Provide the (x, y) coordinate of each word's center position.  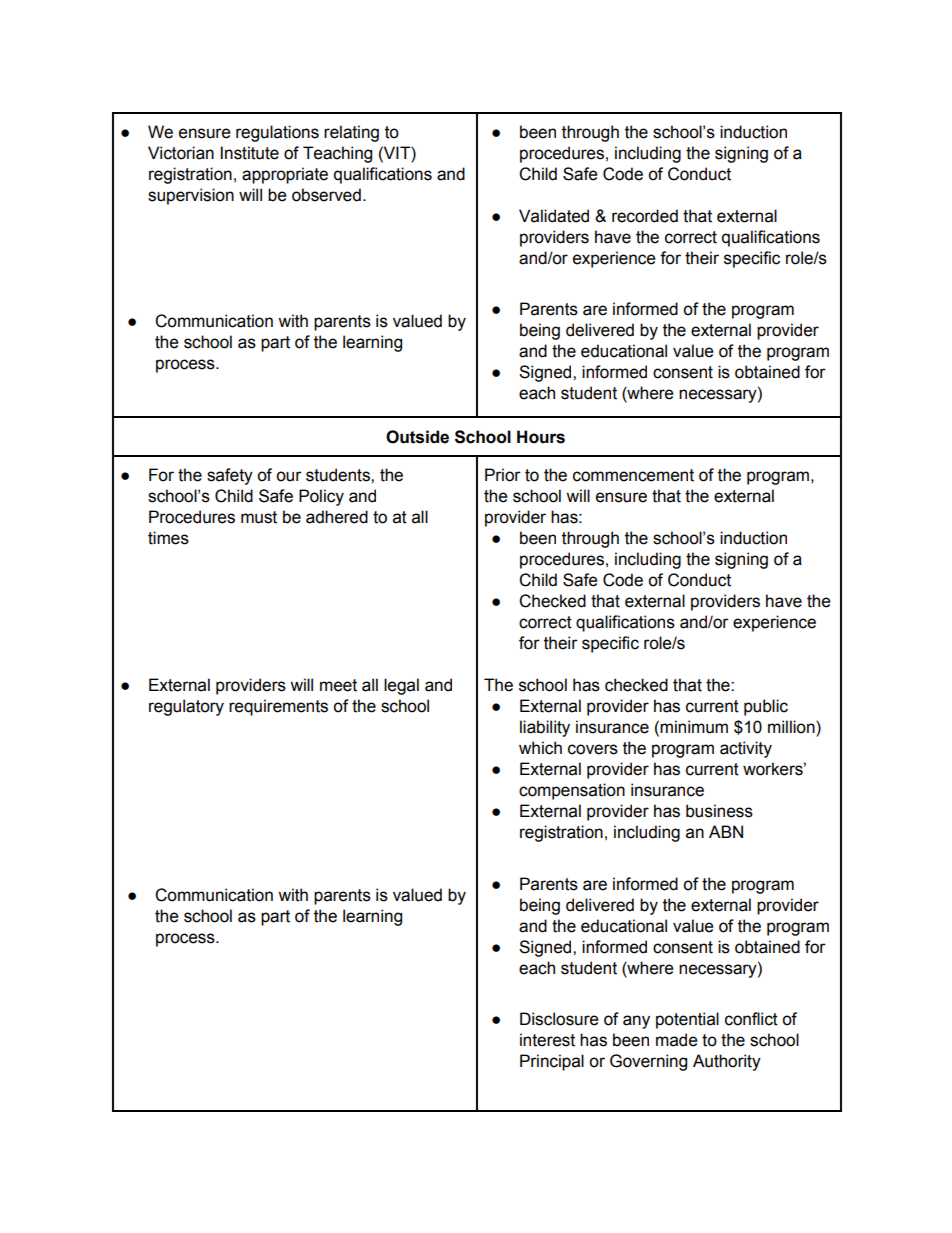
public (766, 707)
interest (547, 1040)
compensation (572, 791)
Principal (552, 1062)
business (719, 811)
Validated (554, 216)
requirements (278, 707)
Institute (250, 153)
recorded (645, 216)
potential (687, 1020)
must (259, 517)
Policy (321, 497)
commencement (633, 475)
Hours (541, 437)
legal (401, 686)
